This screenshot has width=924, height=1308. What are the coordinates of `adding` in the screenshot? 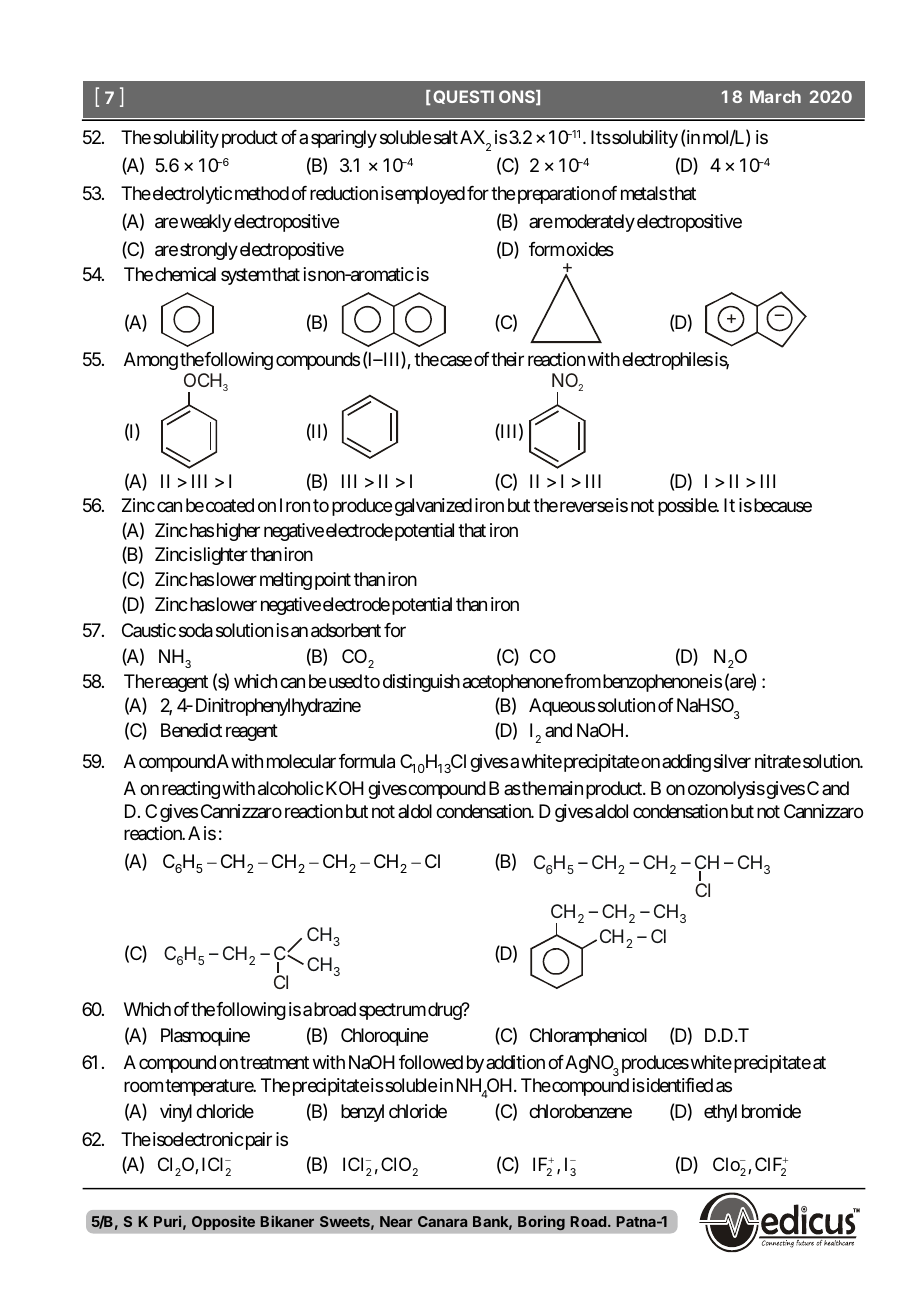 It's located at (686, 763).
